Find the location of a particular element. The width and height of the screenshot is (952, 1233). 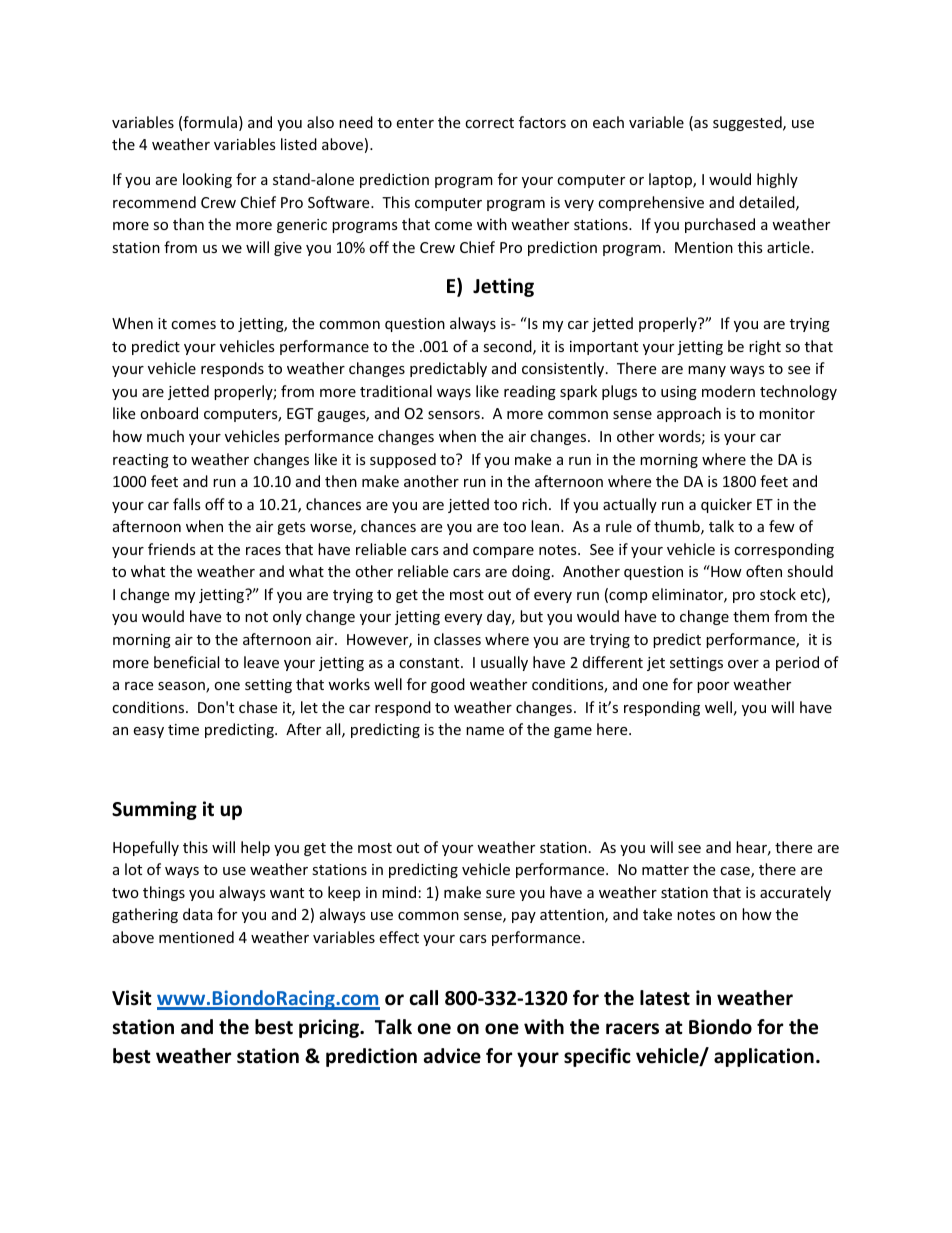

time is located at coordinates (183, 729).
